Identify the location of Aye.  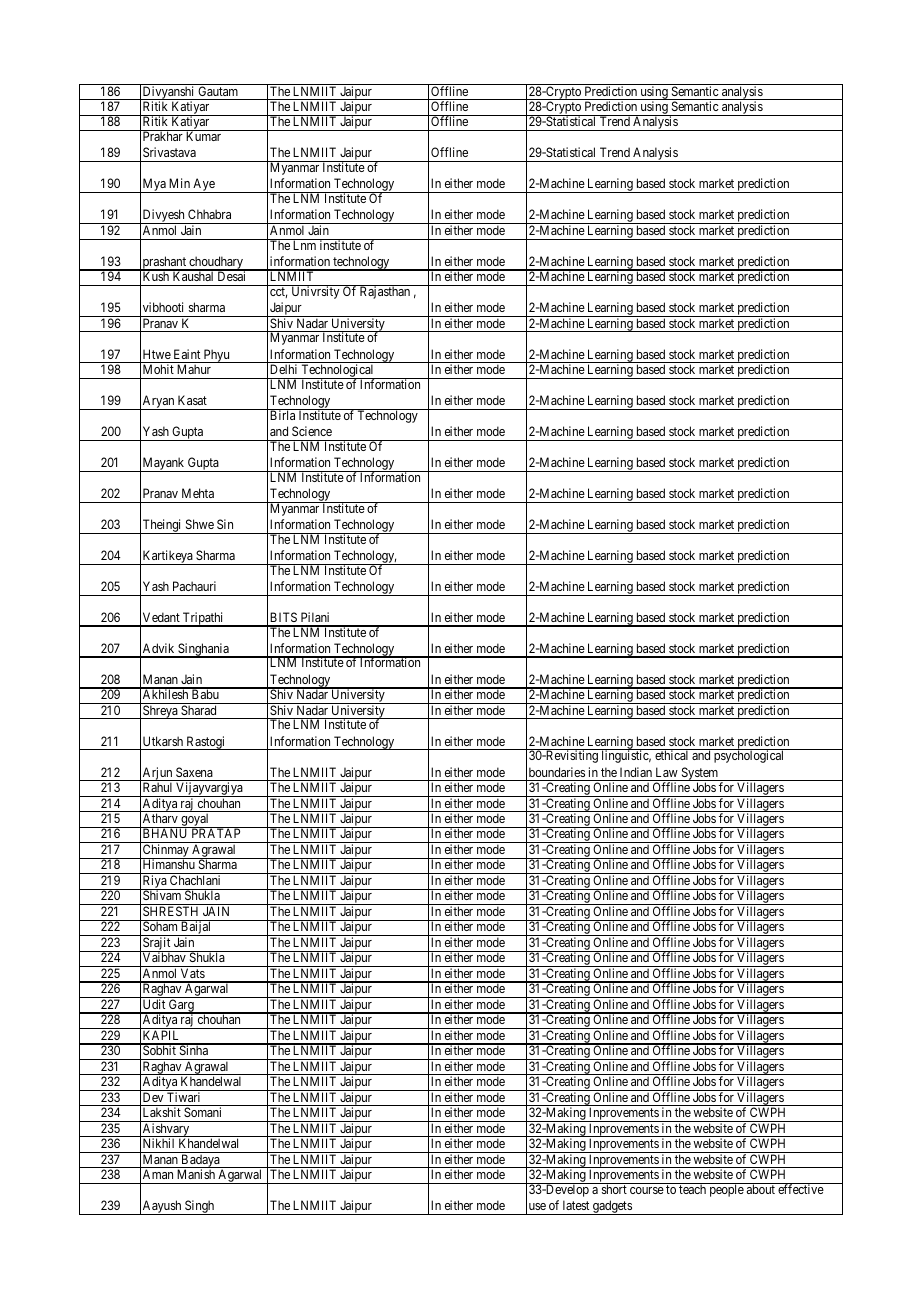
(204, 185).
